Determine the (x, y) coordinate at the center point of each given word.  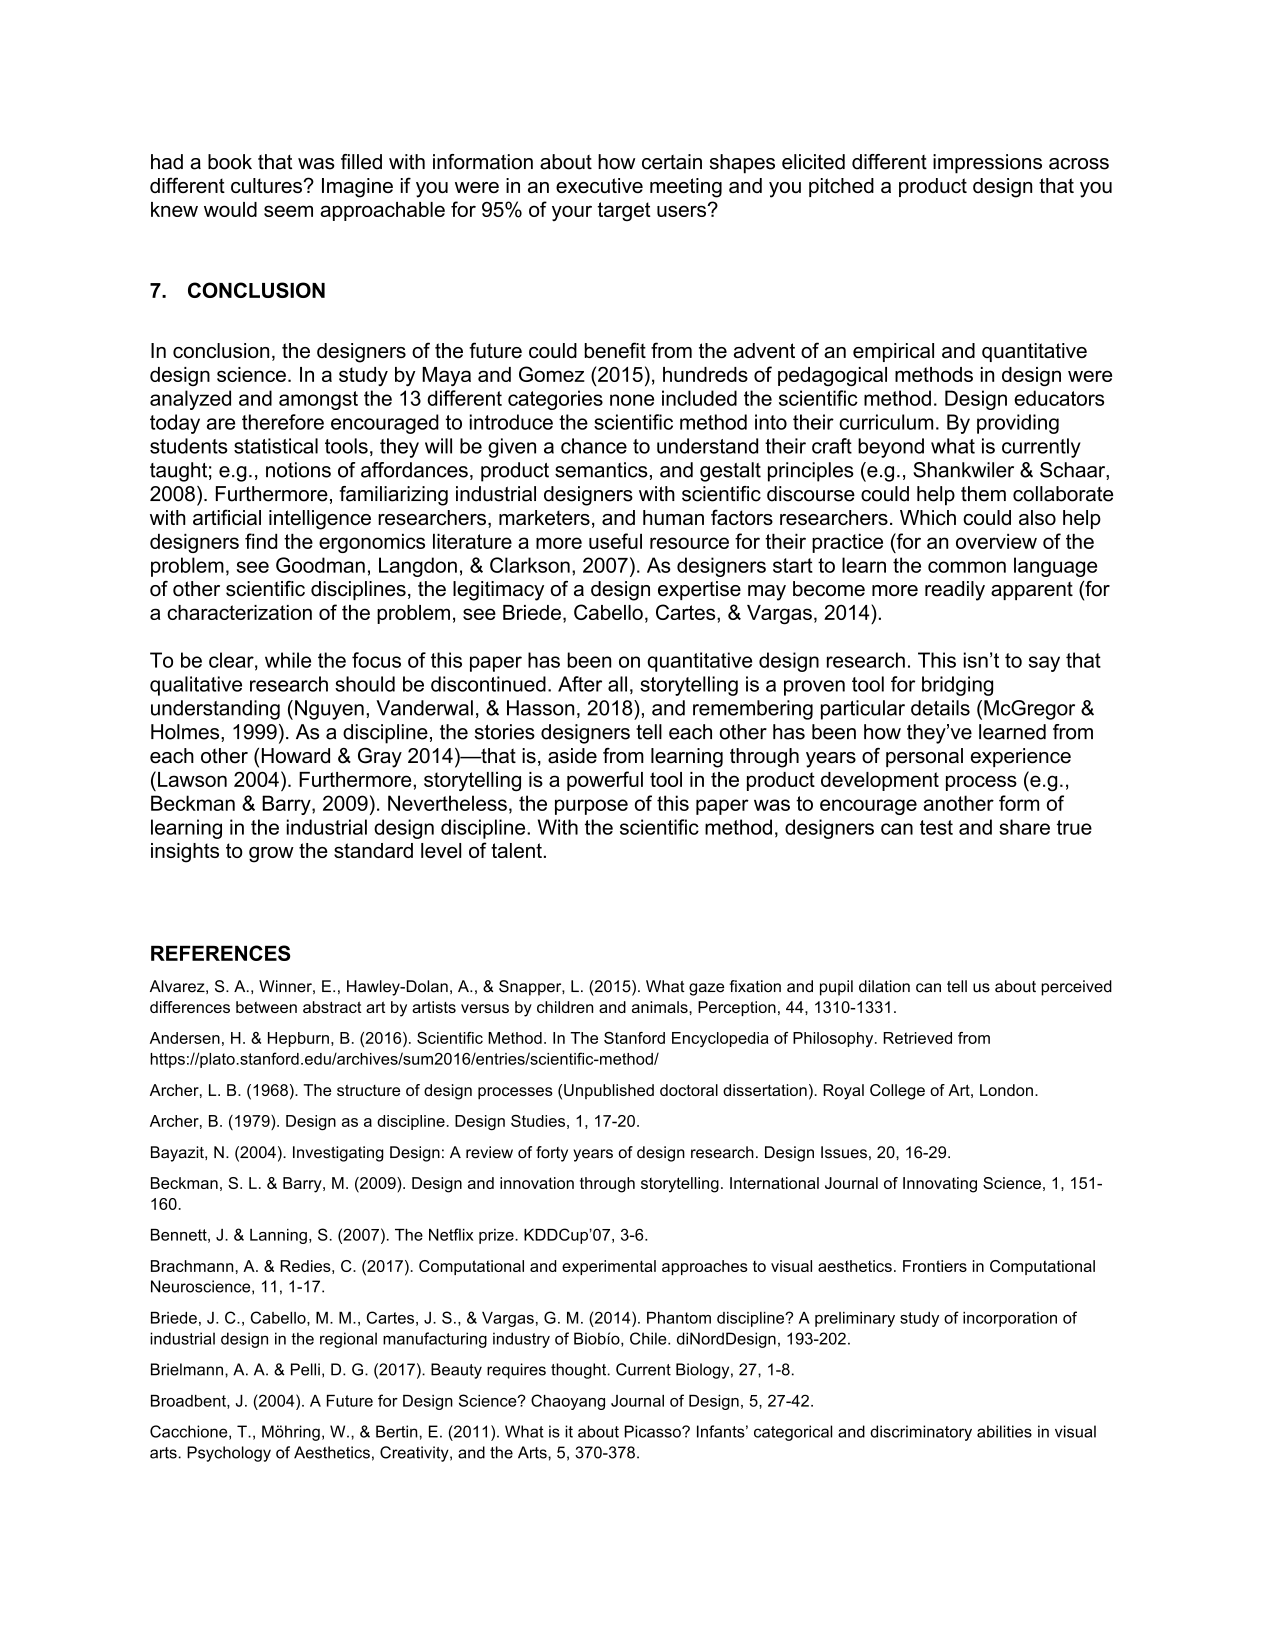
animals (661, 1007)
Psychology (229, 1454)
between (266, 1007)
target (624, 211)
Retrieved (917, 1038)
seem (288, 211)
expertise (699, 590)
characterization (239, 612)
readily (955, 591)
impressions (987, 164)
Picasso (654, 1431)
